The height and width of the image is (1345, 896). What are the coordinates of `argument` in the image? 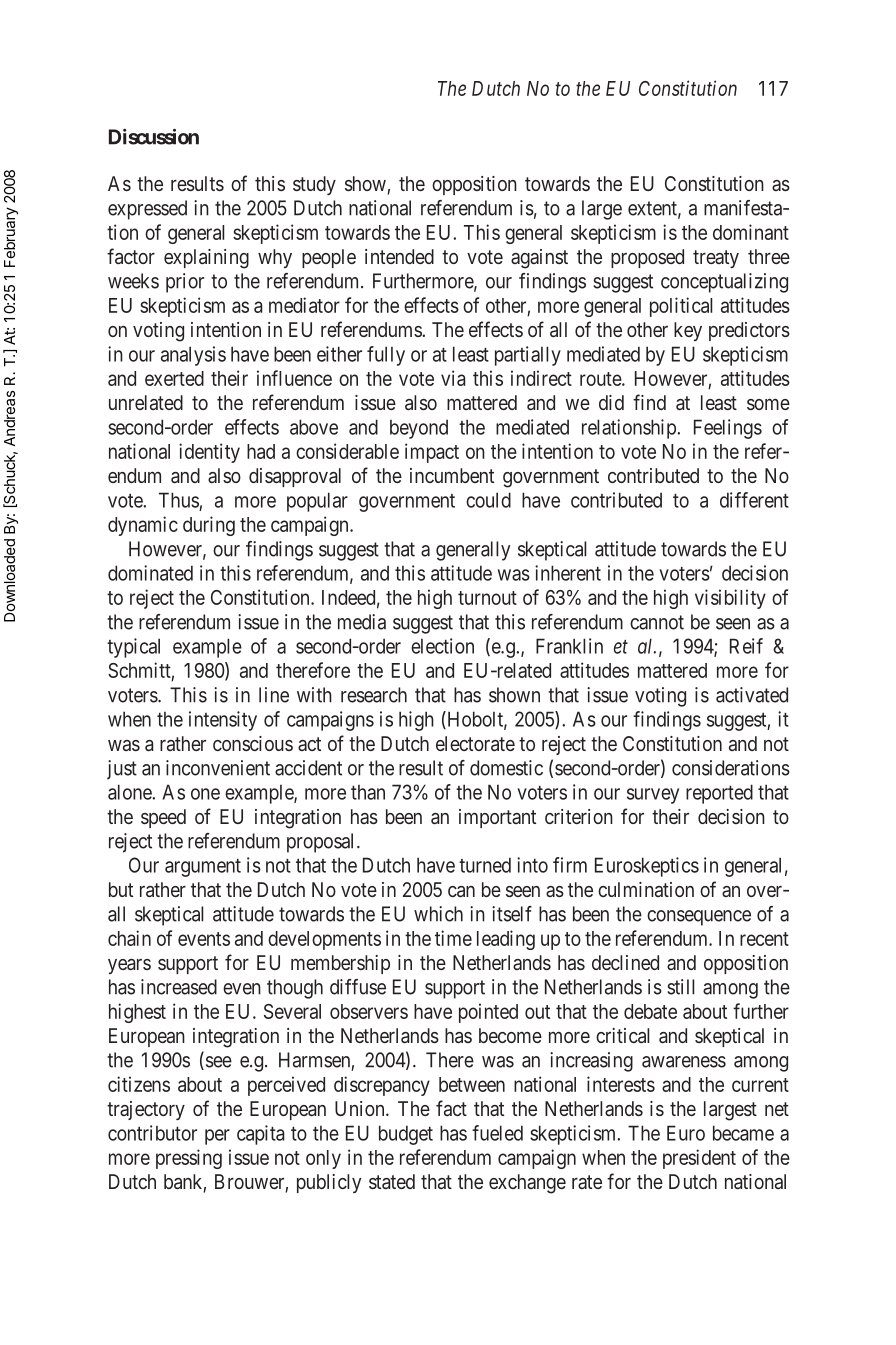 It's located at (203, 868).
